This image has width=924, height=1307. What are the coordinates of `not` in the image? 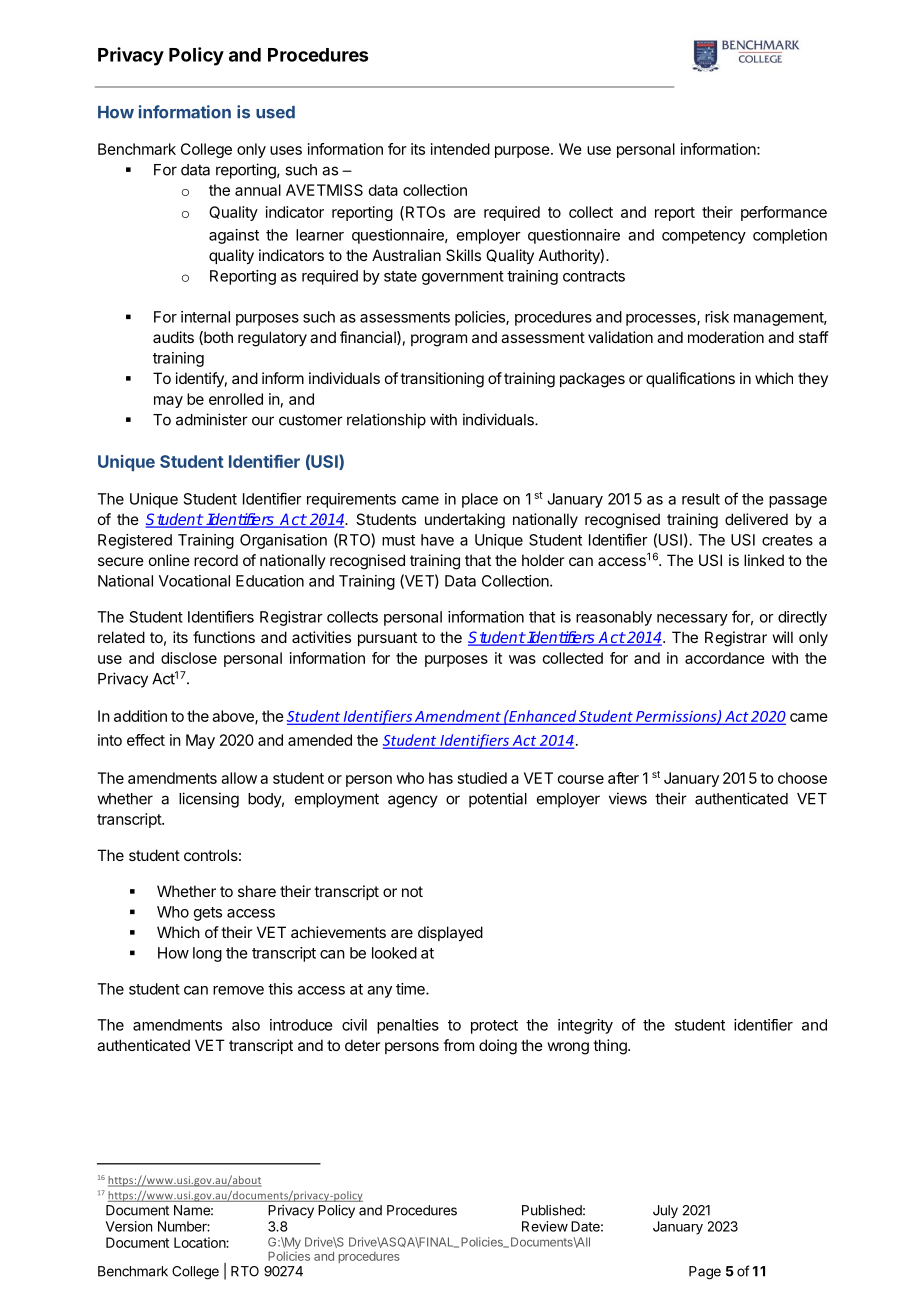 It's located at (412, 891).
